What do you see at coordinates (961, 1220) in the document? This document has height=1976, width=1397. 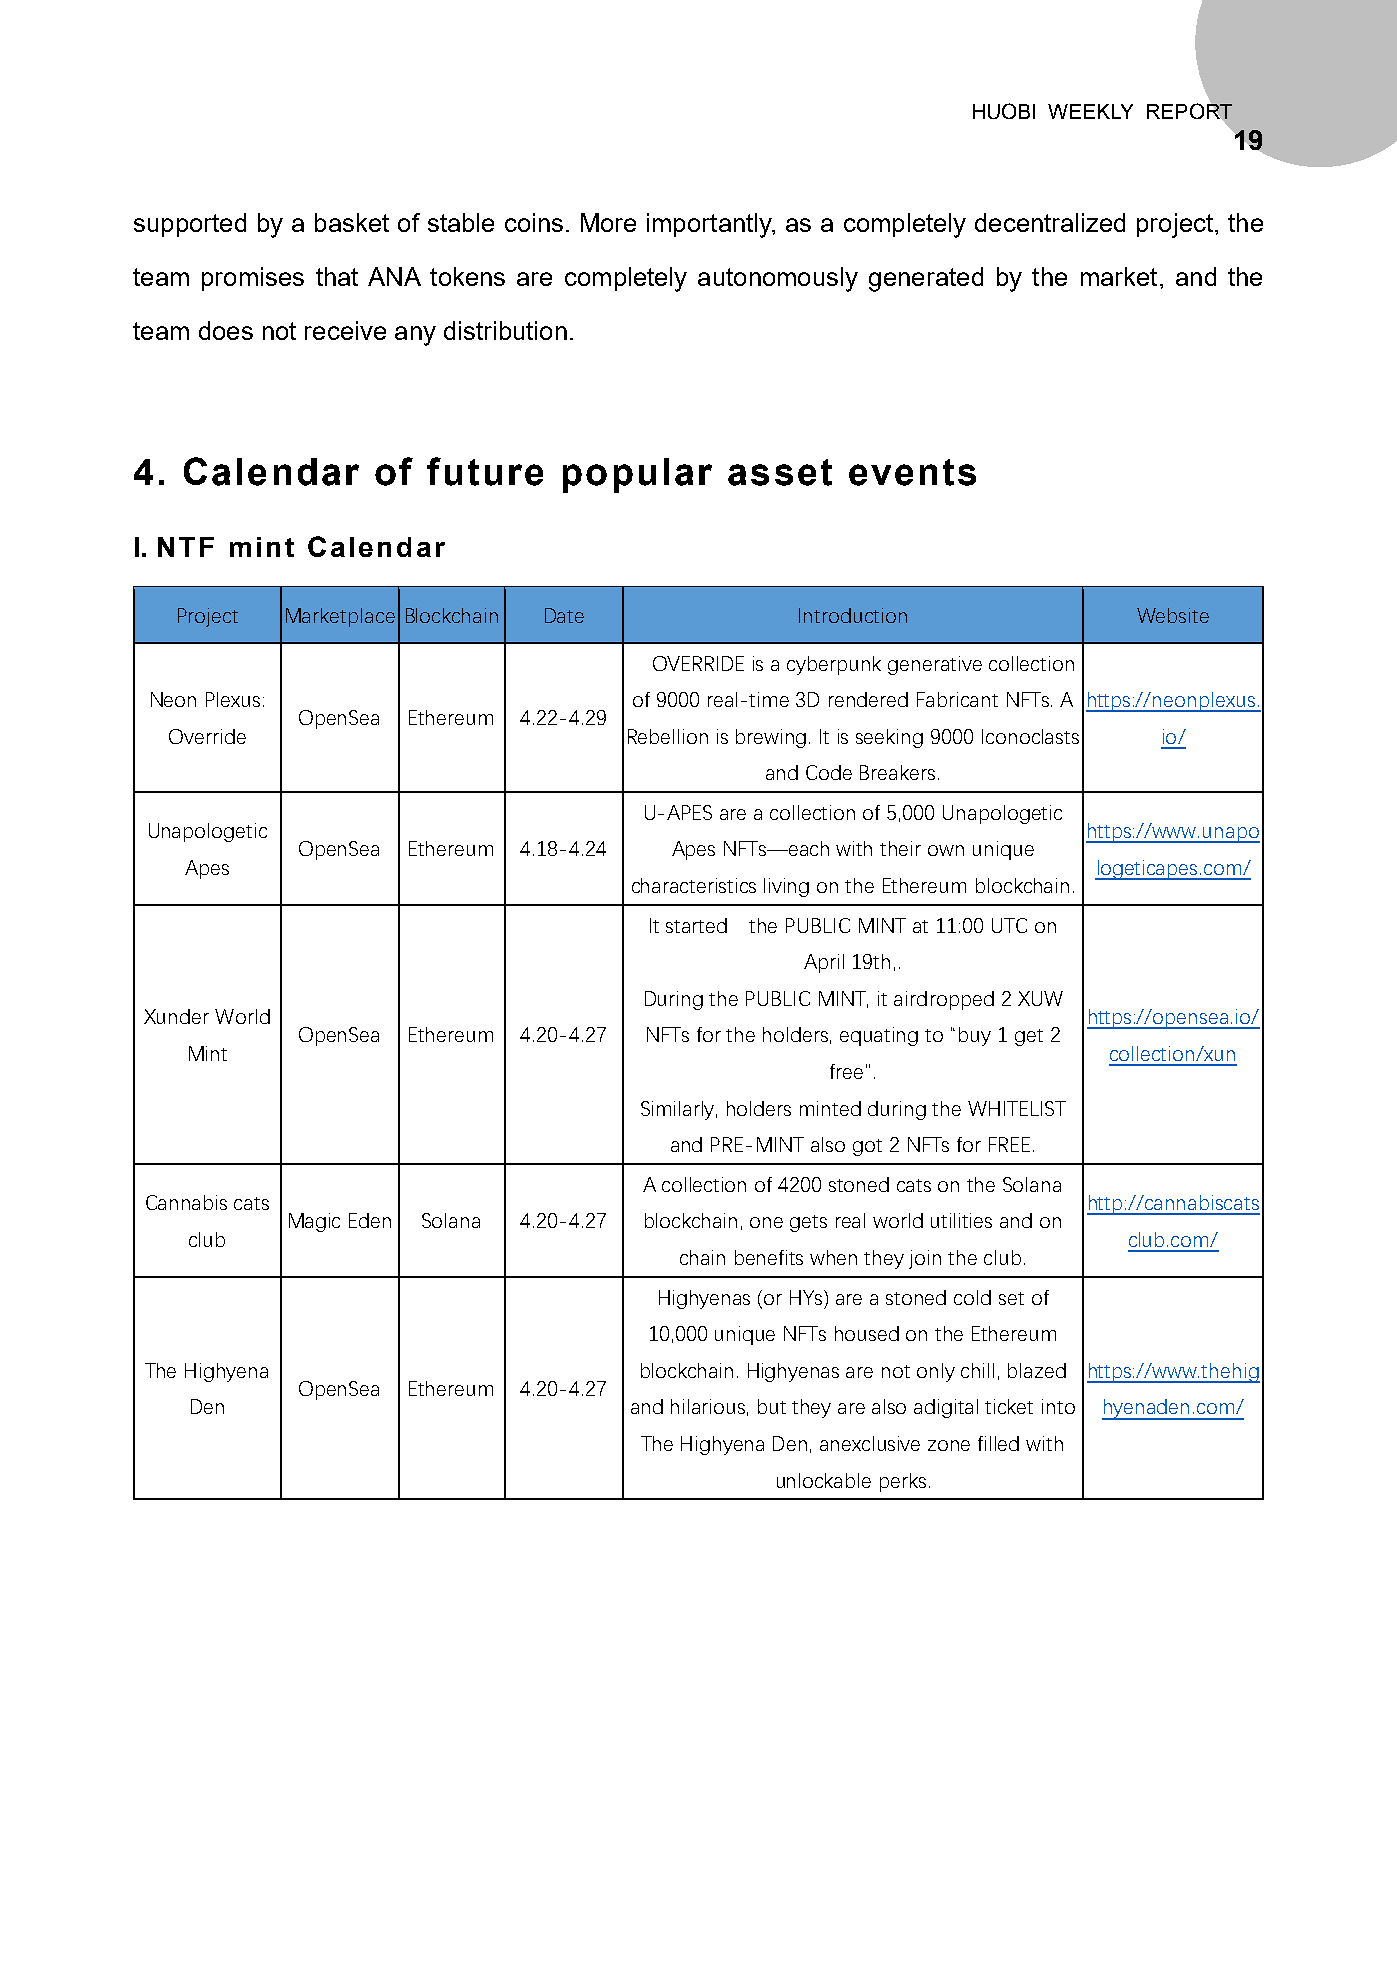 I see `utilities` at bounding box center [961, 1220].
